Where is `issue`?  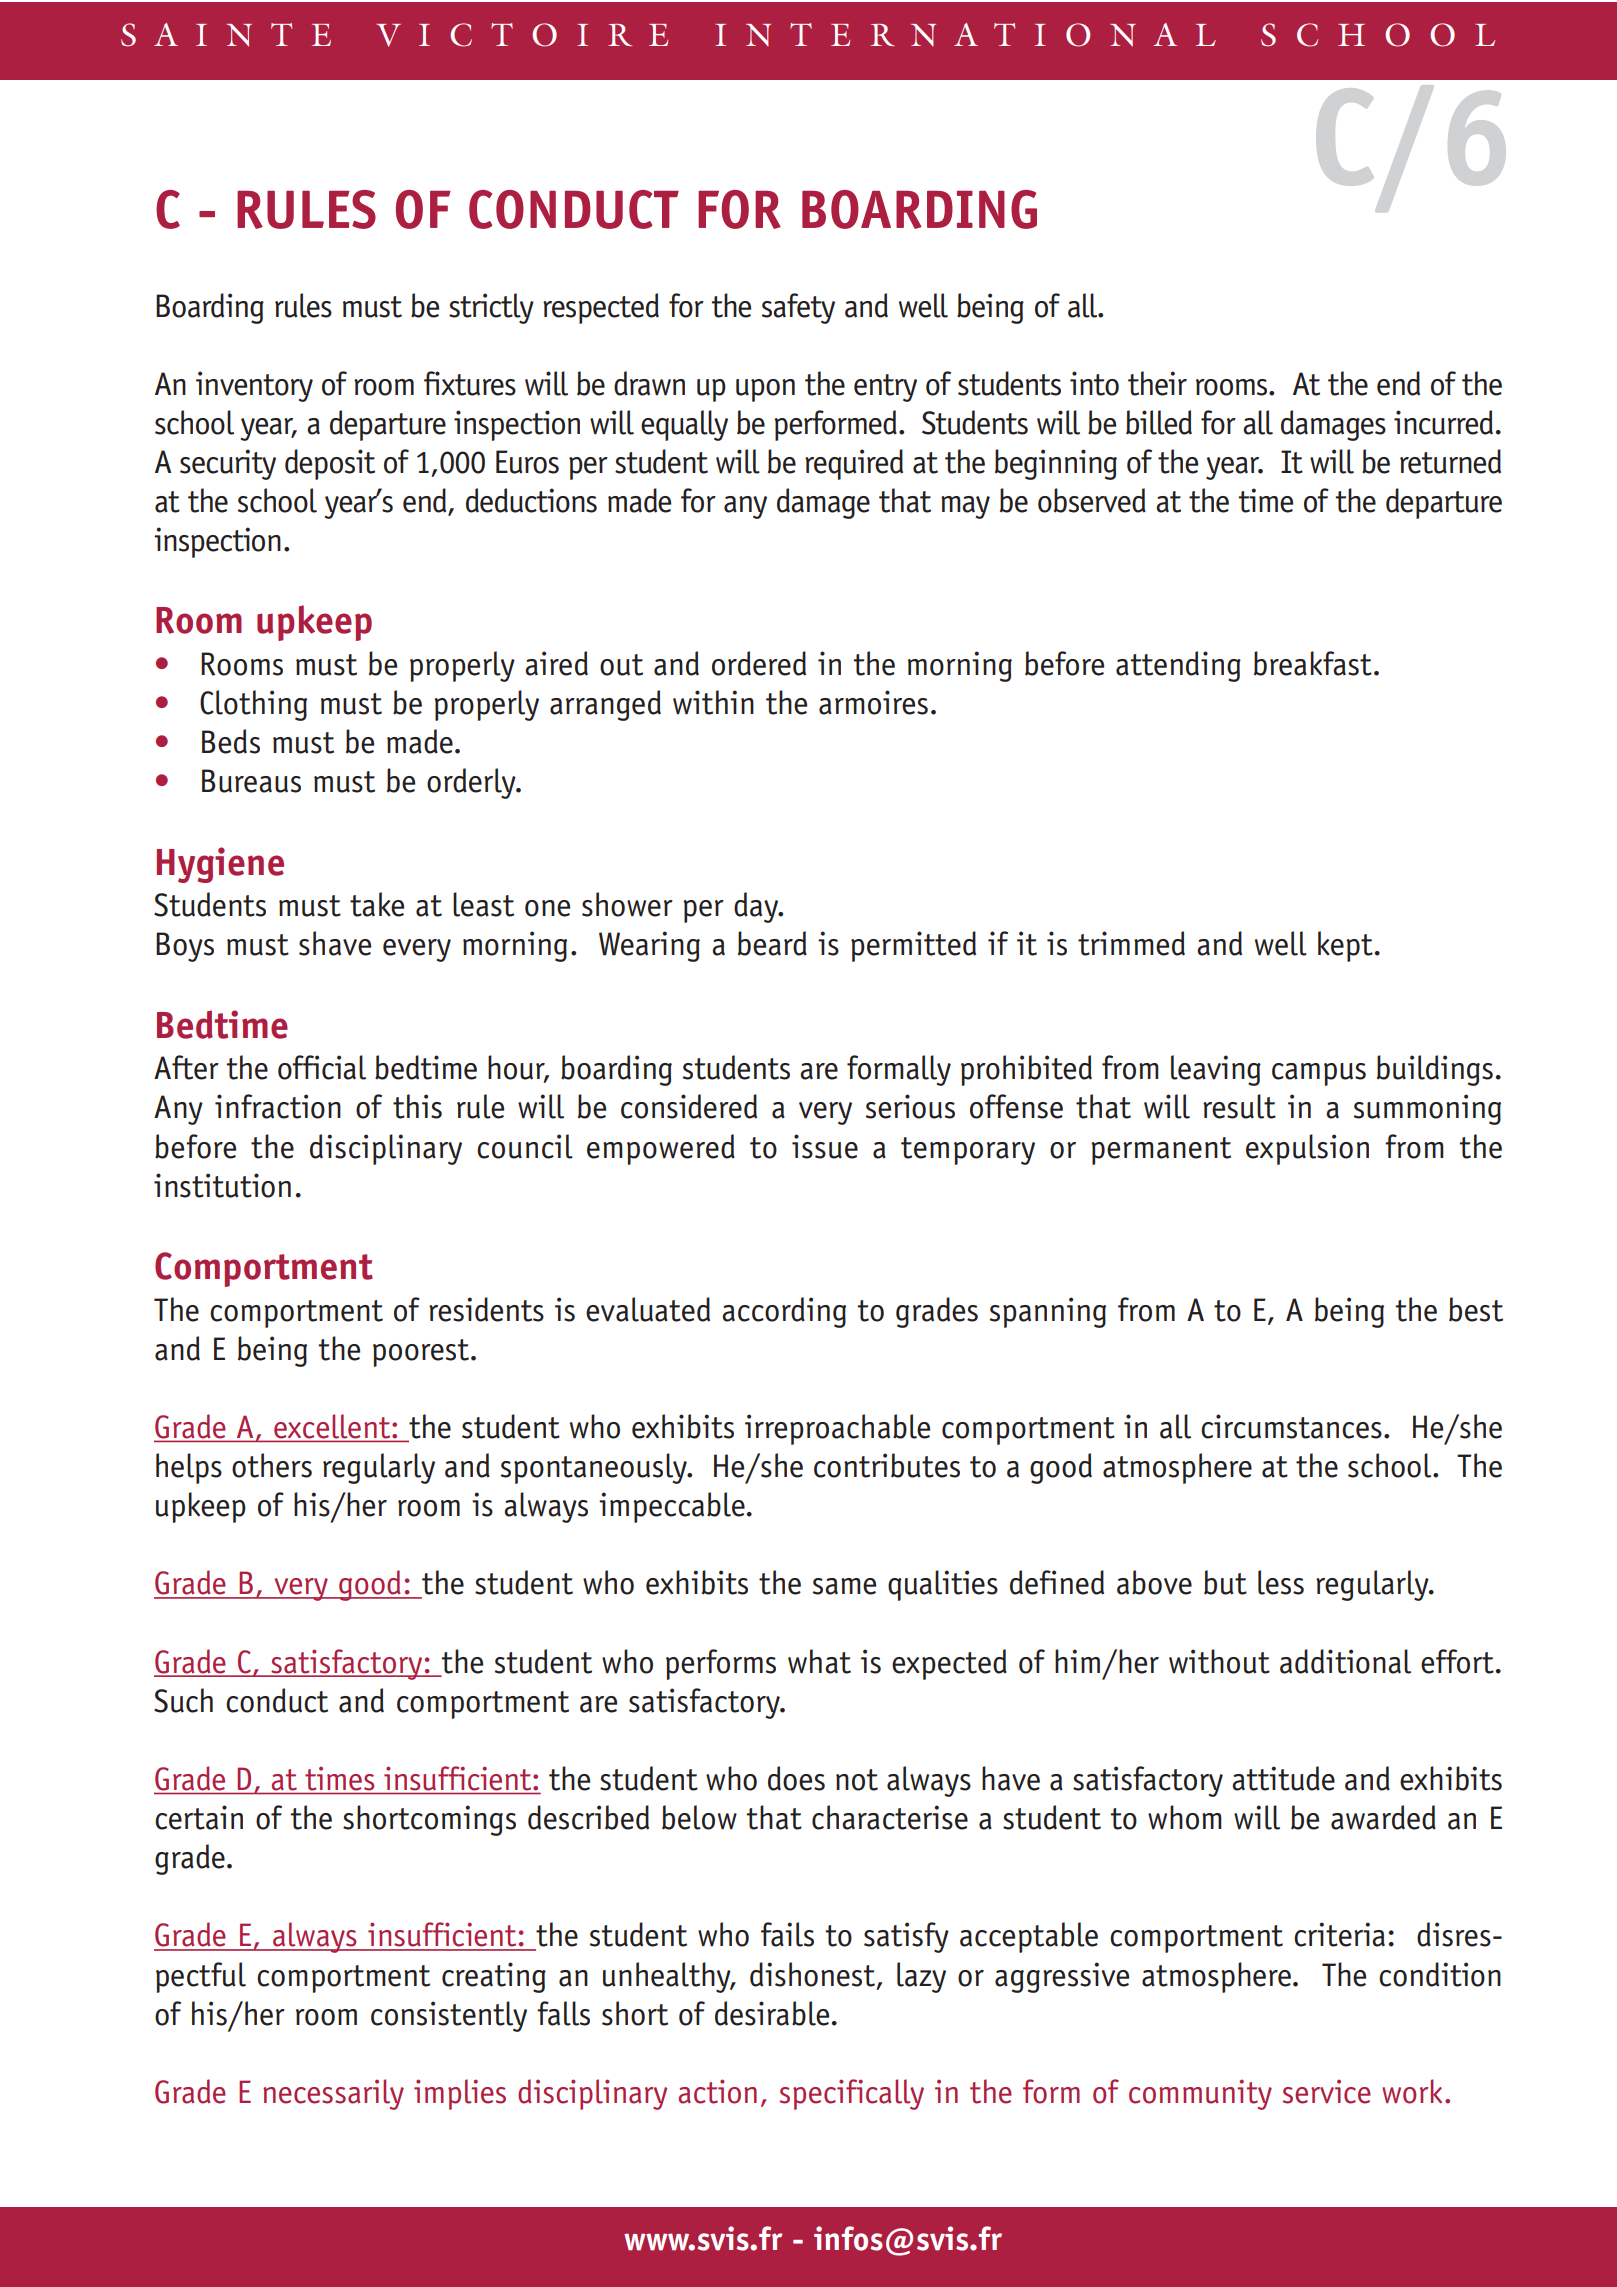
issue is located at coordinates (825, 1146).
